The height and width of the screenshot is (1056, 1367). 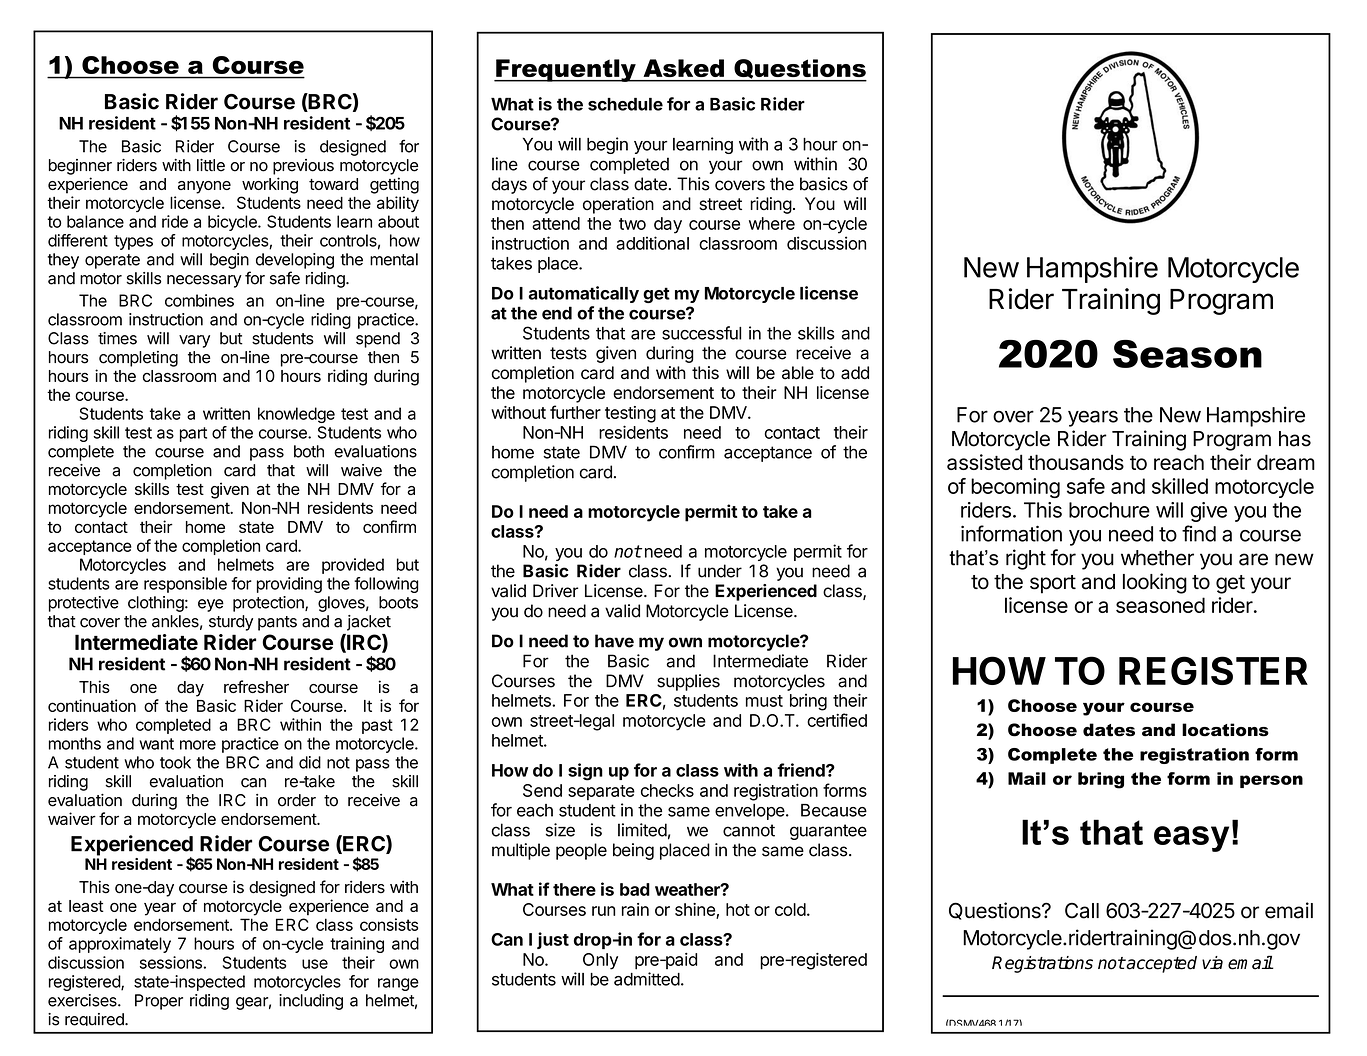 What do you see at coordinates (667, 790) in the screenshot?
I see `checks` at bounding box center [667, 790].
